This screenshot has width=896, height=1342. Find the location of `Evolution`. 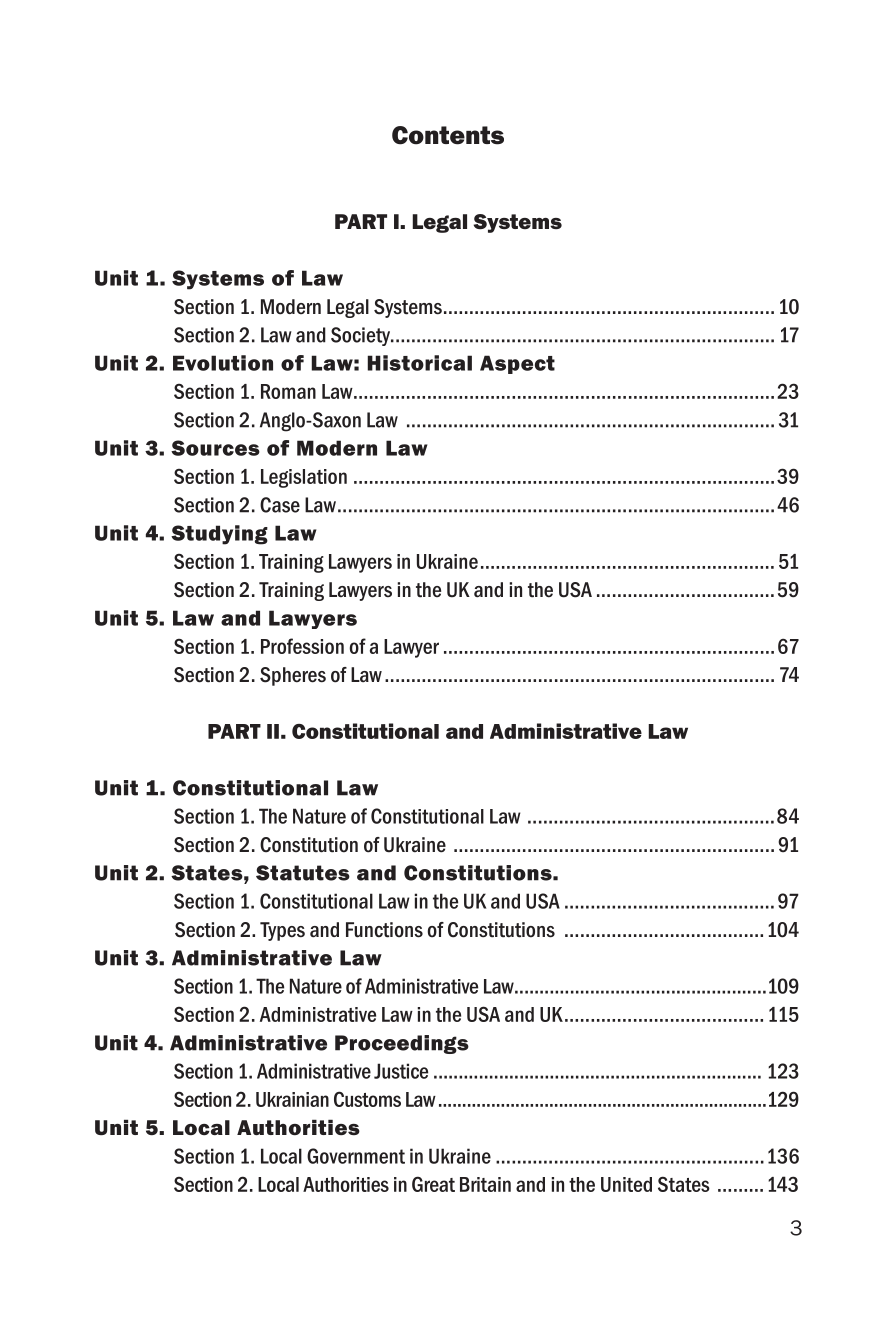

Evolution is located at coordinates (223, 363).
